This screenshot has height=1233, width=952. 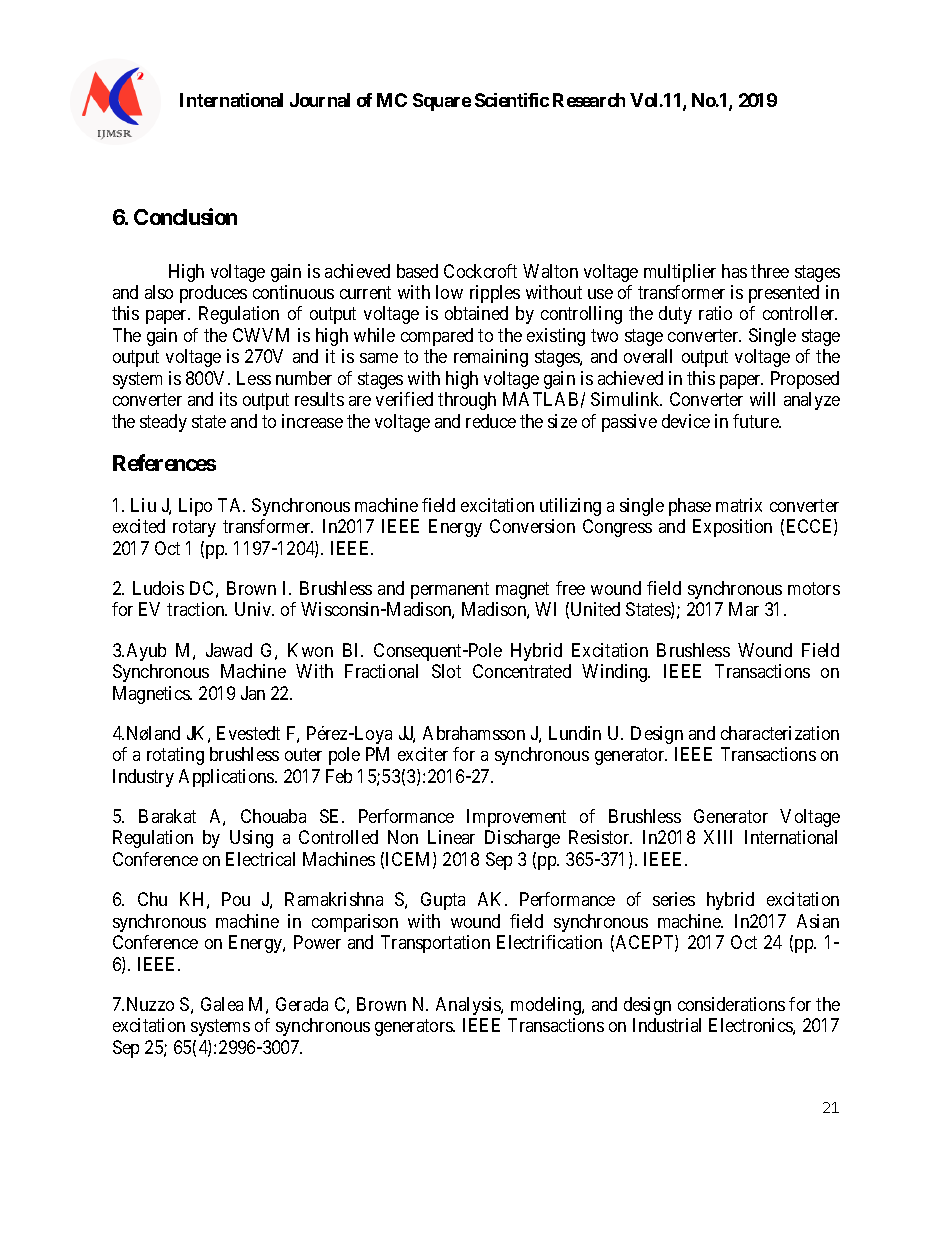 What do you see at coordinates (547, 1006) in the screenshot?
I see `modeling` at bounding box center [547, 1006].
